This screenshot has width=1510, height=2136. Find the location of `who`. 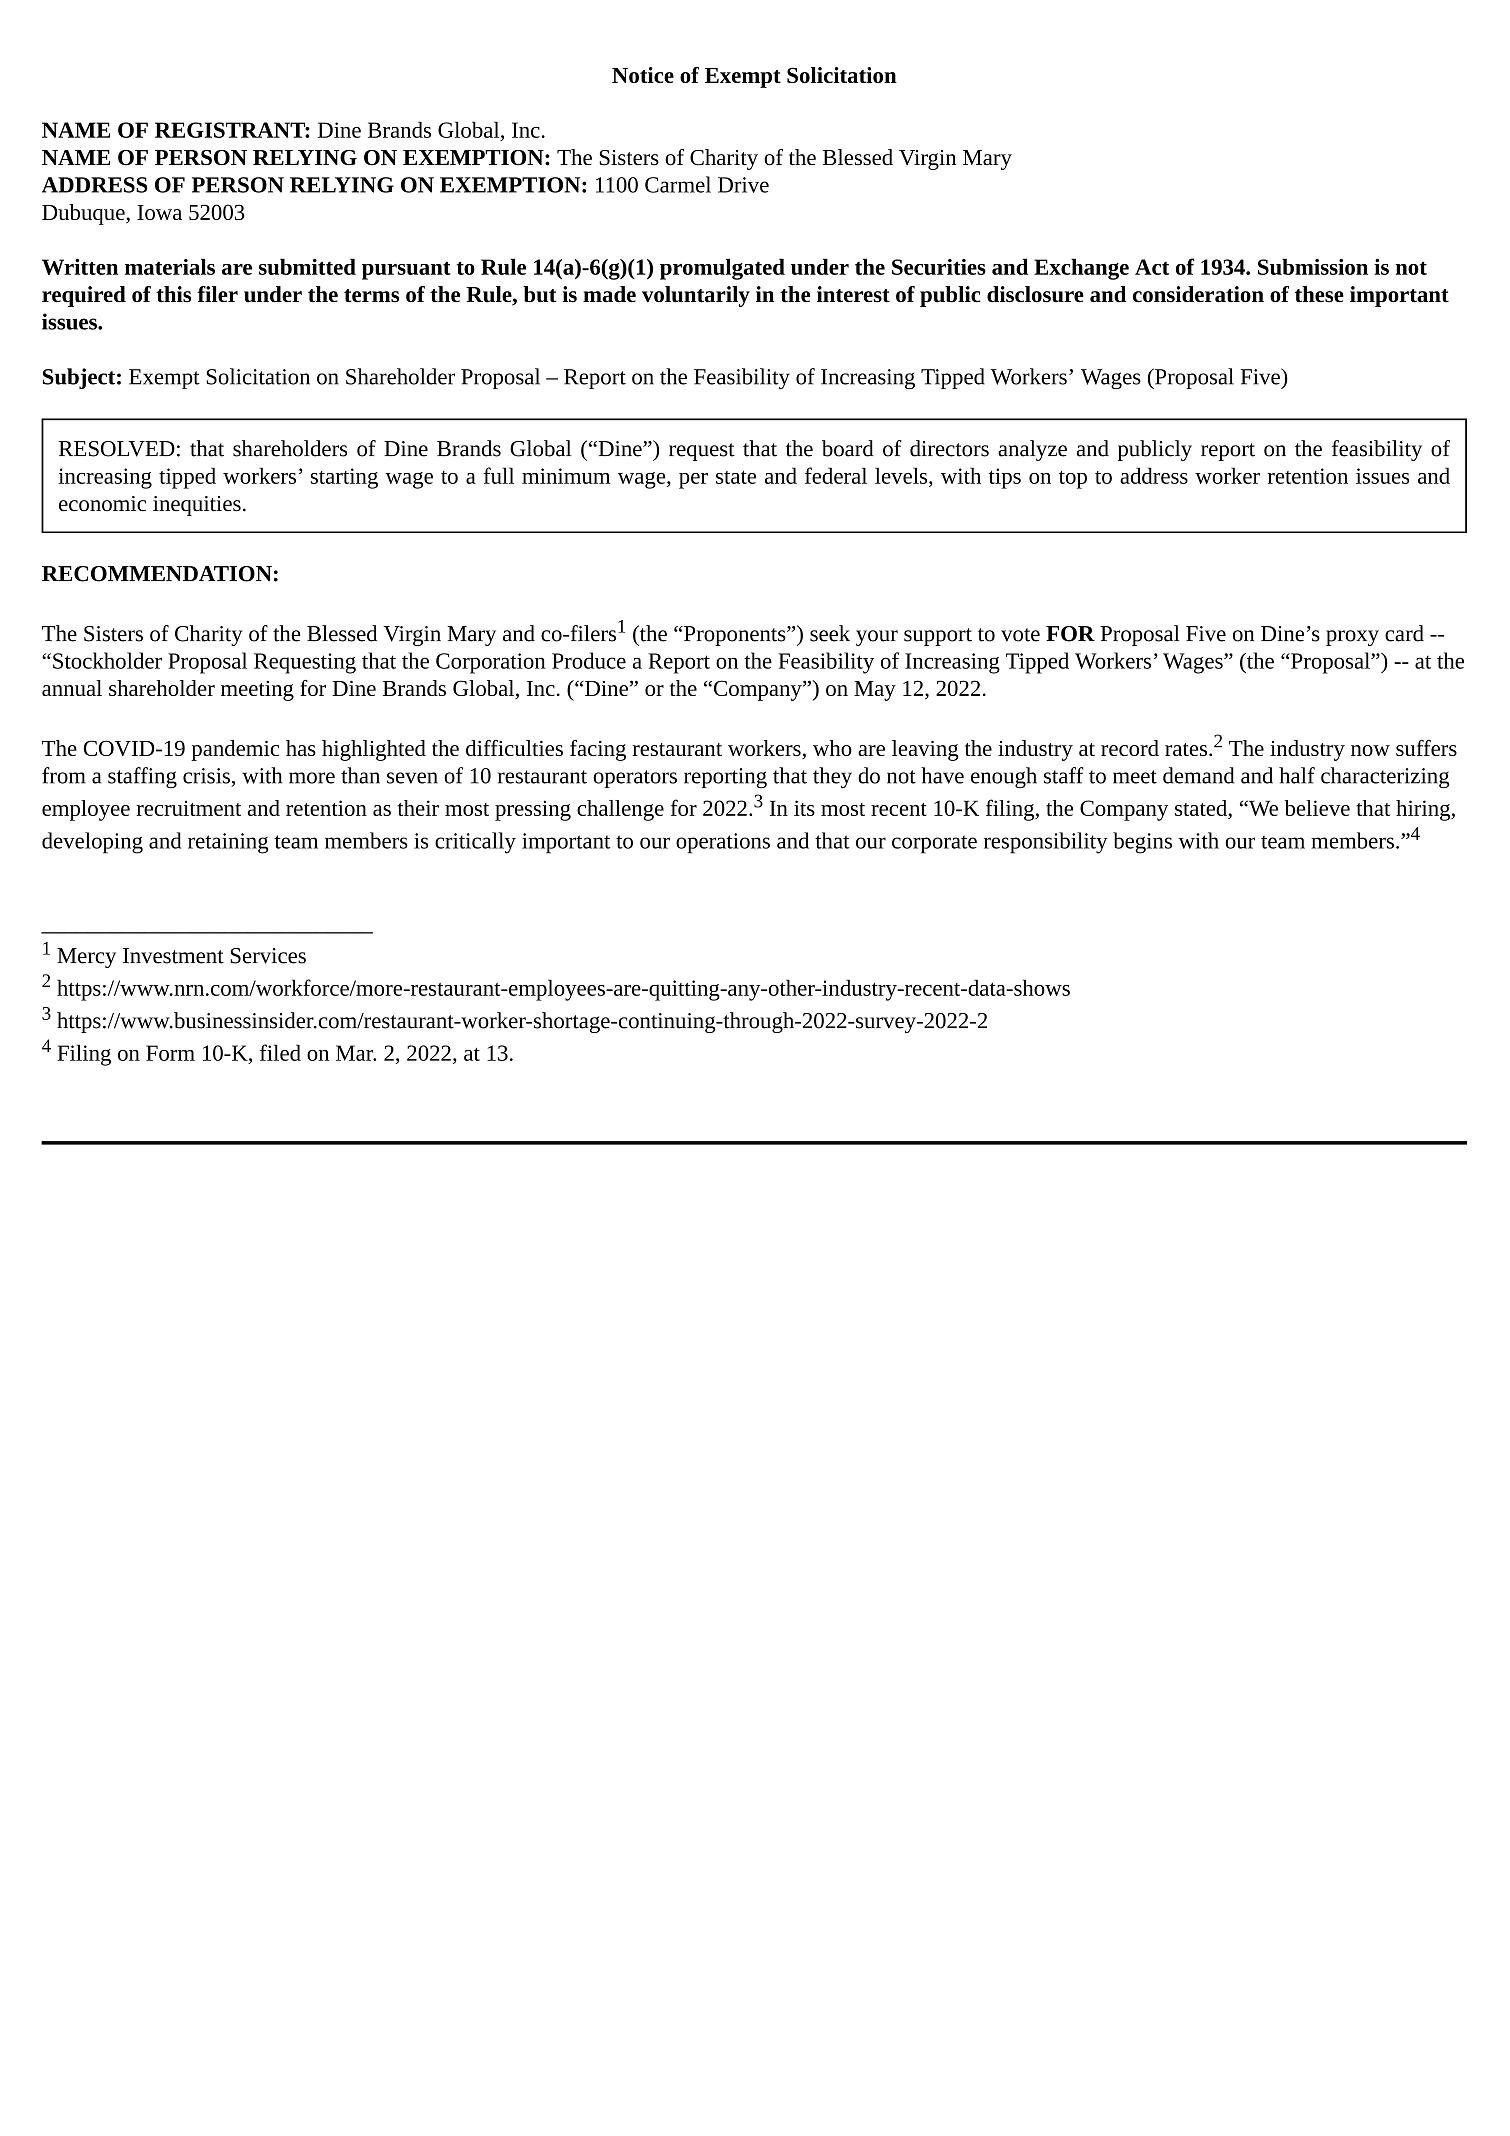

who is located at coordinates (832, 748).
